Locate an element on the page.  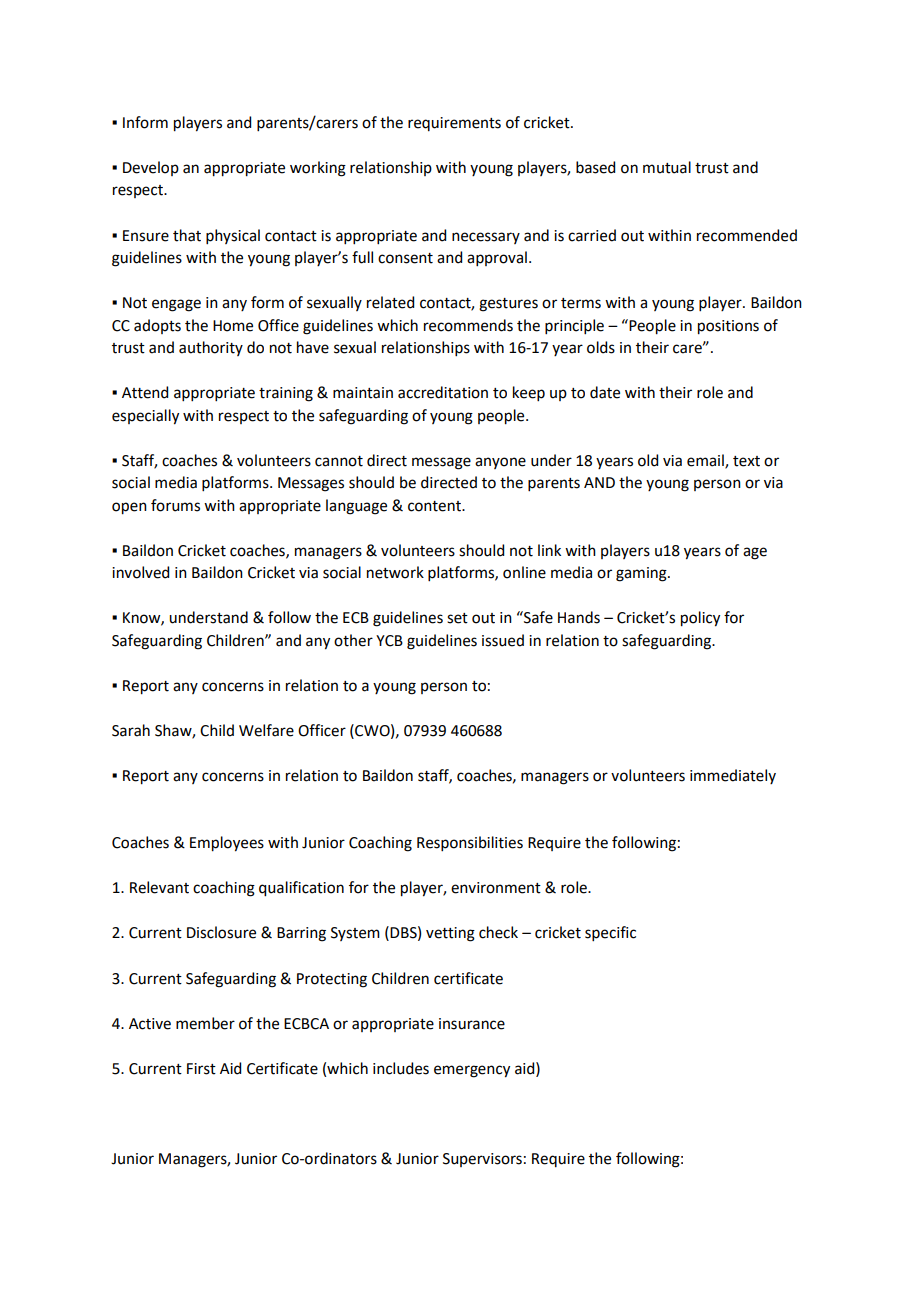
First is located at coordinates (201, 1069).
